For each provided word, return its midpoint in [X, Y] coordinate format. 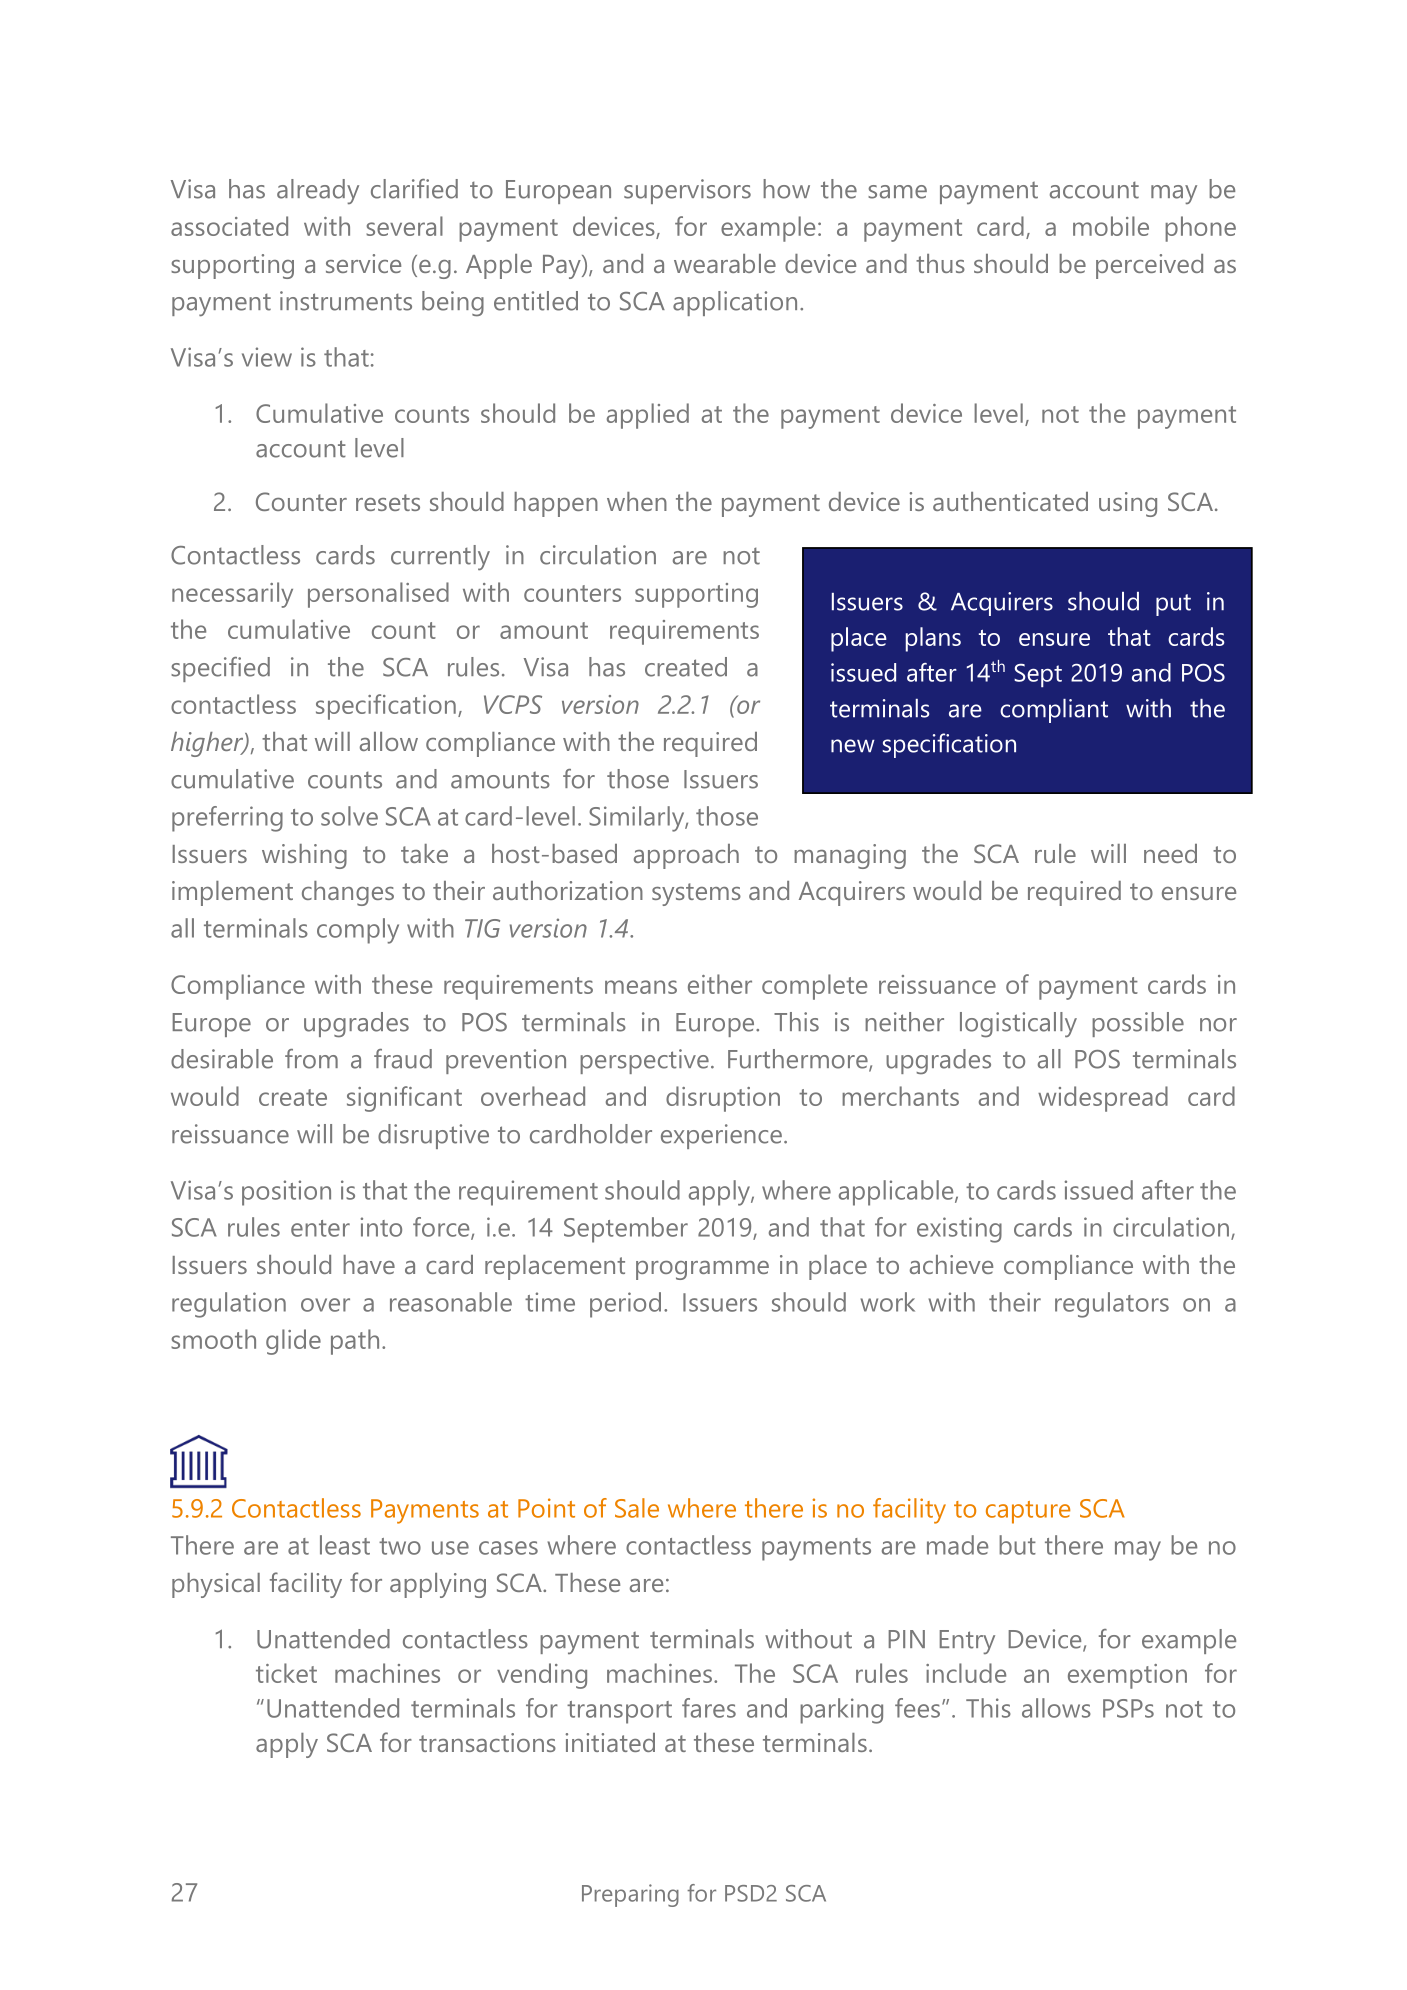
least [345, 1545]
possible [1138, 1024]
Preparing [630, 1895]
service [363, 263]
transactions [487, 1742]
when [637, 501]
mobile [1111, 226]
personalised [378, 595]
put [1173, 605]
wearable [725, 263]
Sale [637, 1508]
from [311, 1059]
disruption [723, 1099]
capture [1028, 1512]
